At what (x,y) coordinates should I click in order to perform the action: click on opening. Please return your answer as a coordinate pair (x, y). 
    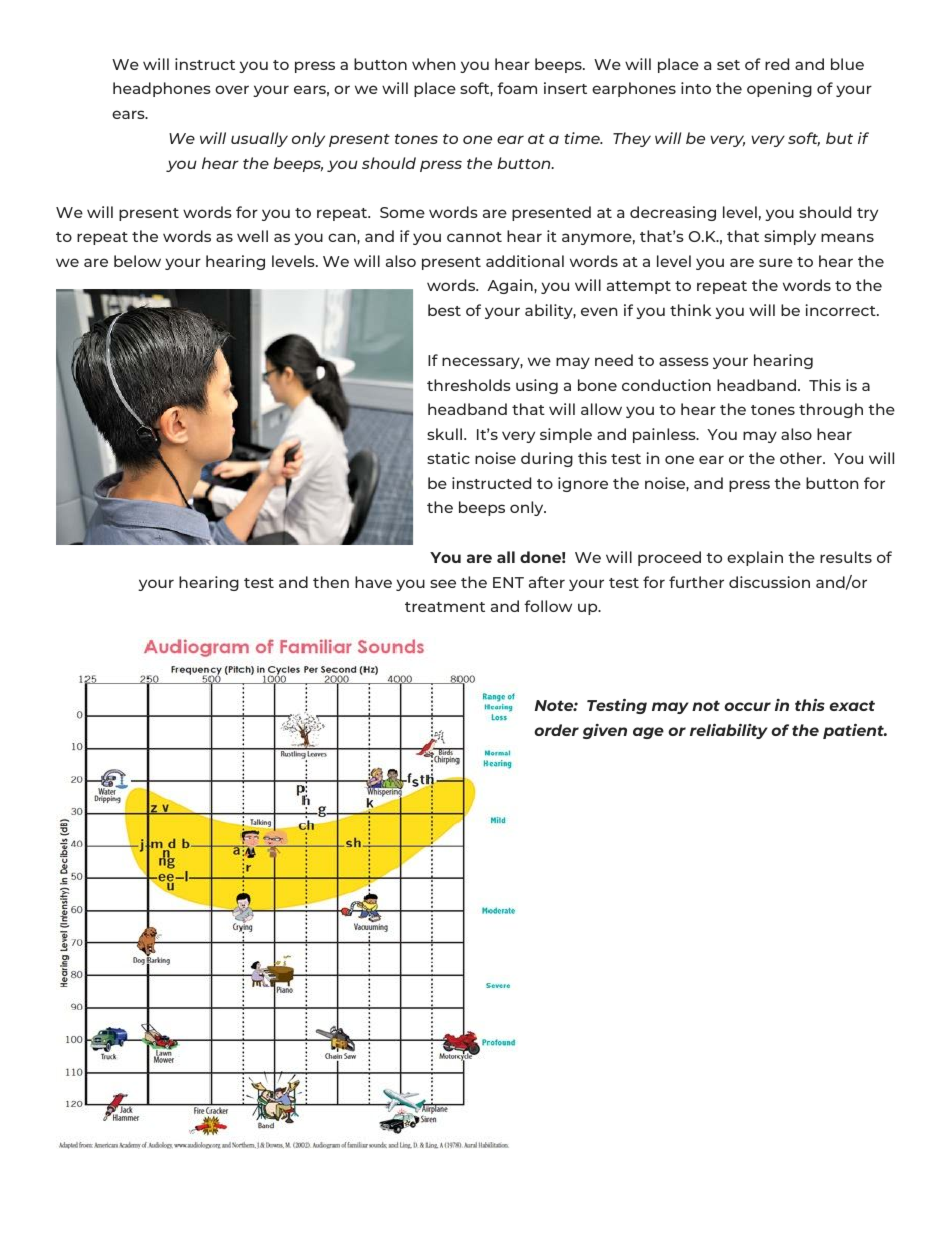
    Looking at the image, I should click on (779, 89).
